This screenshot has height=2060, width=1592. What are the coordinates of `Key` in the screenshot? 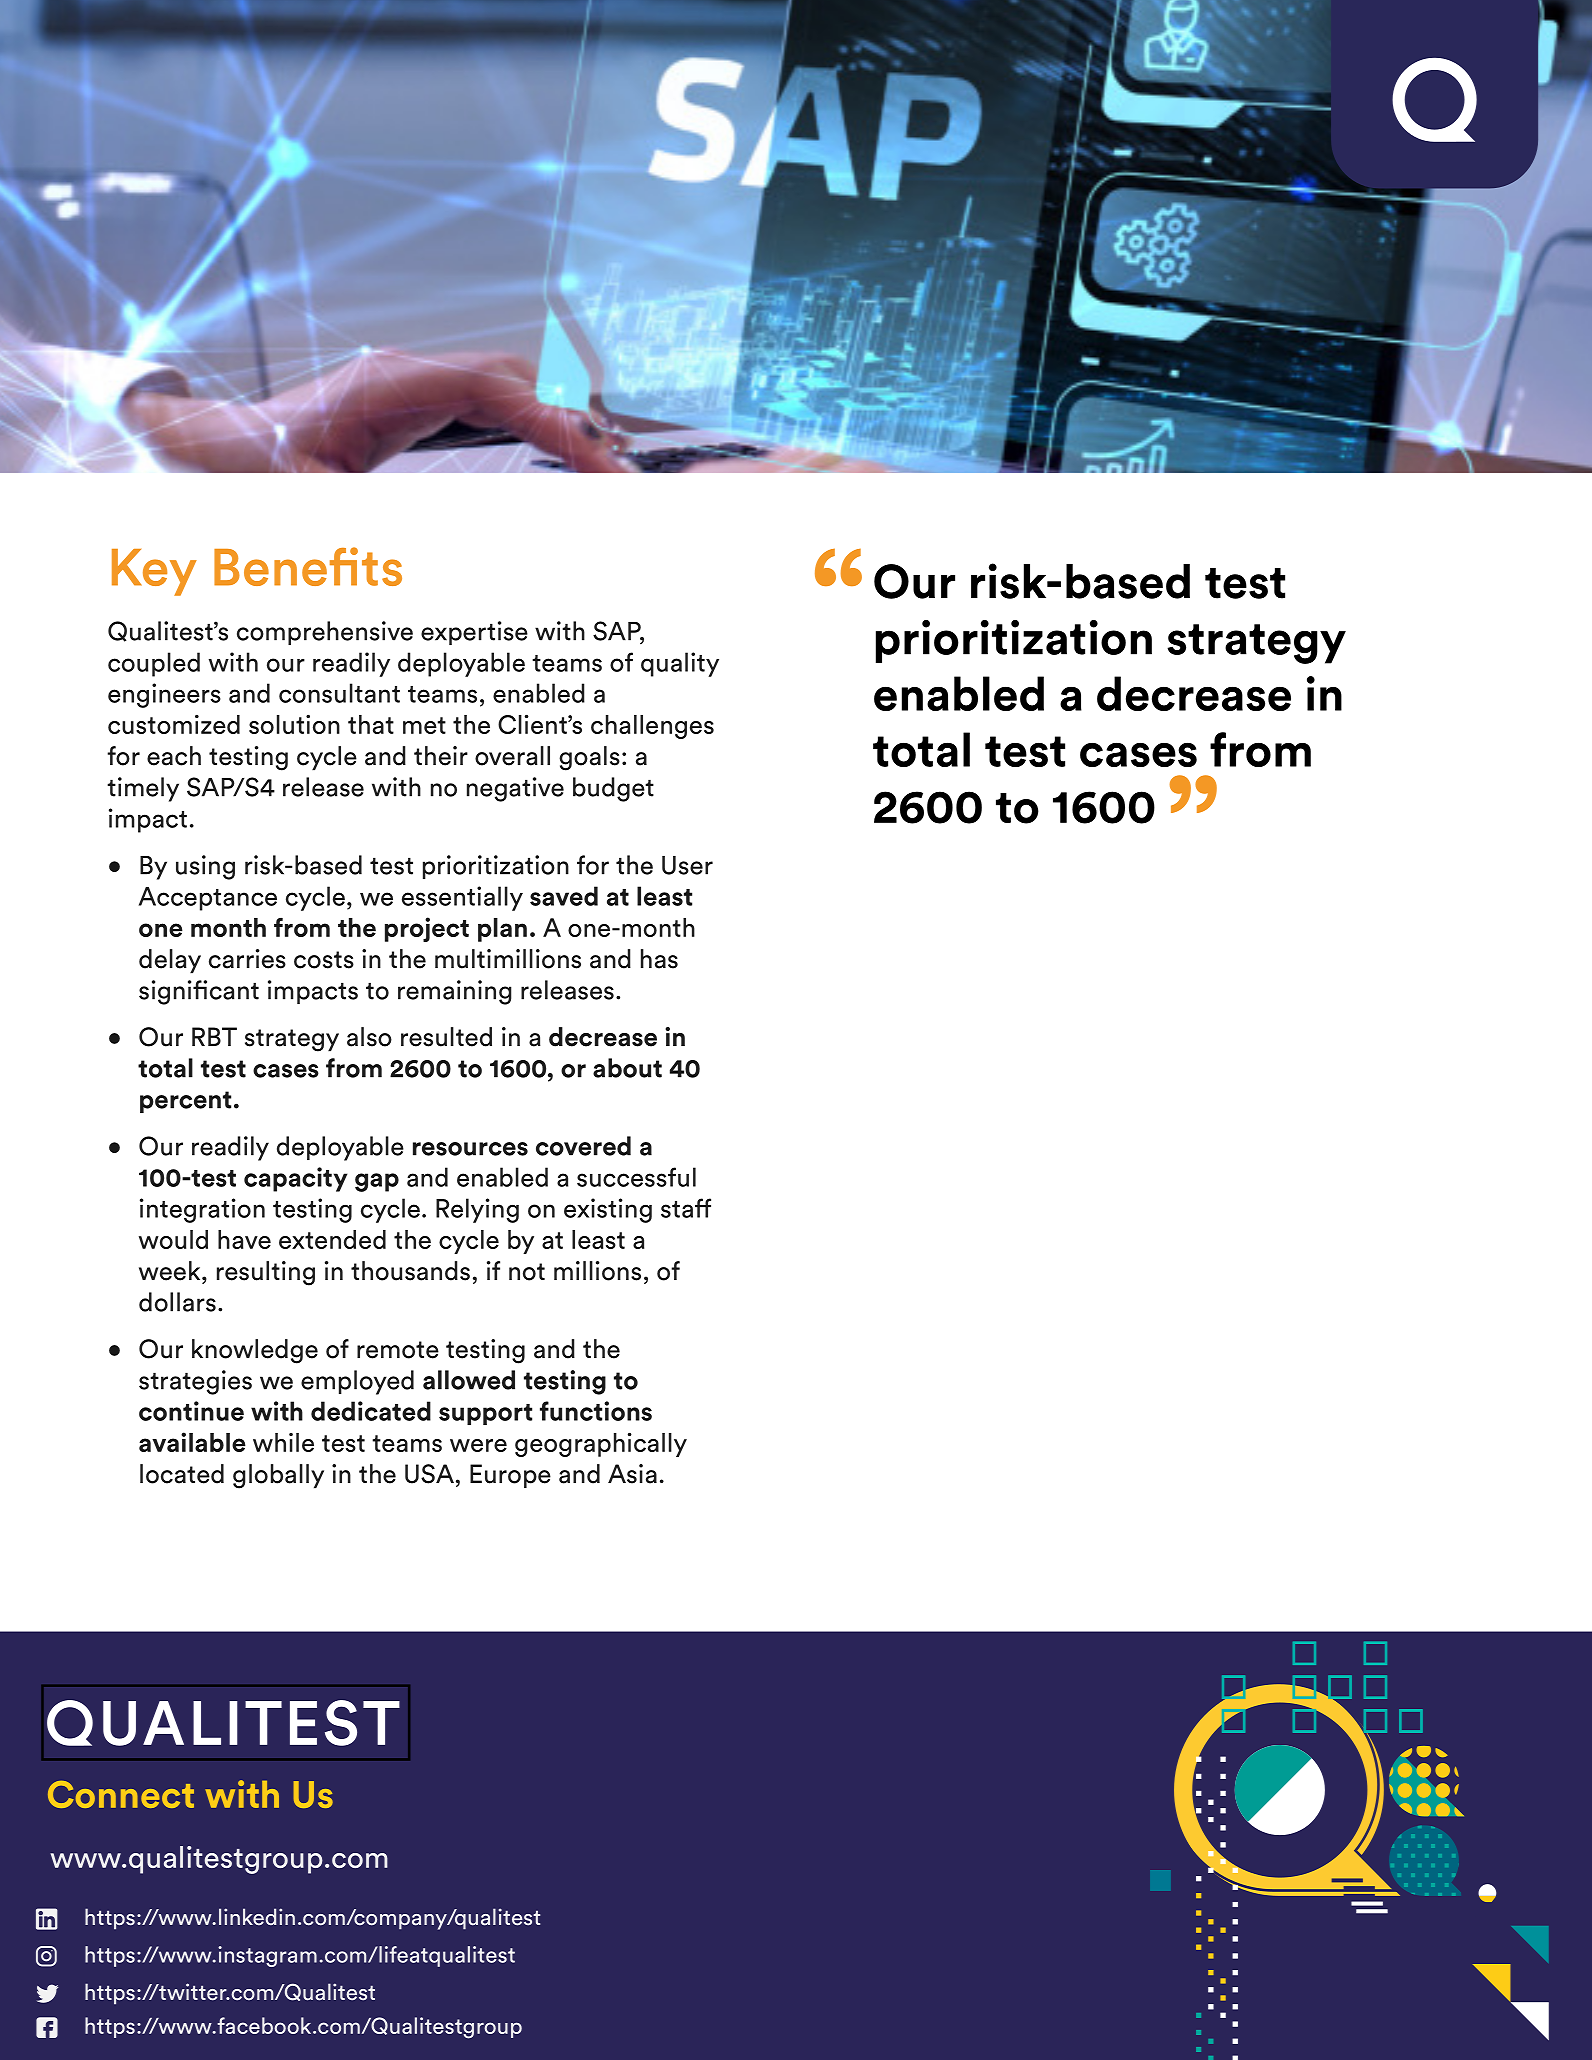 It's located at (154, 572).
